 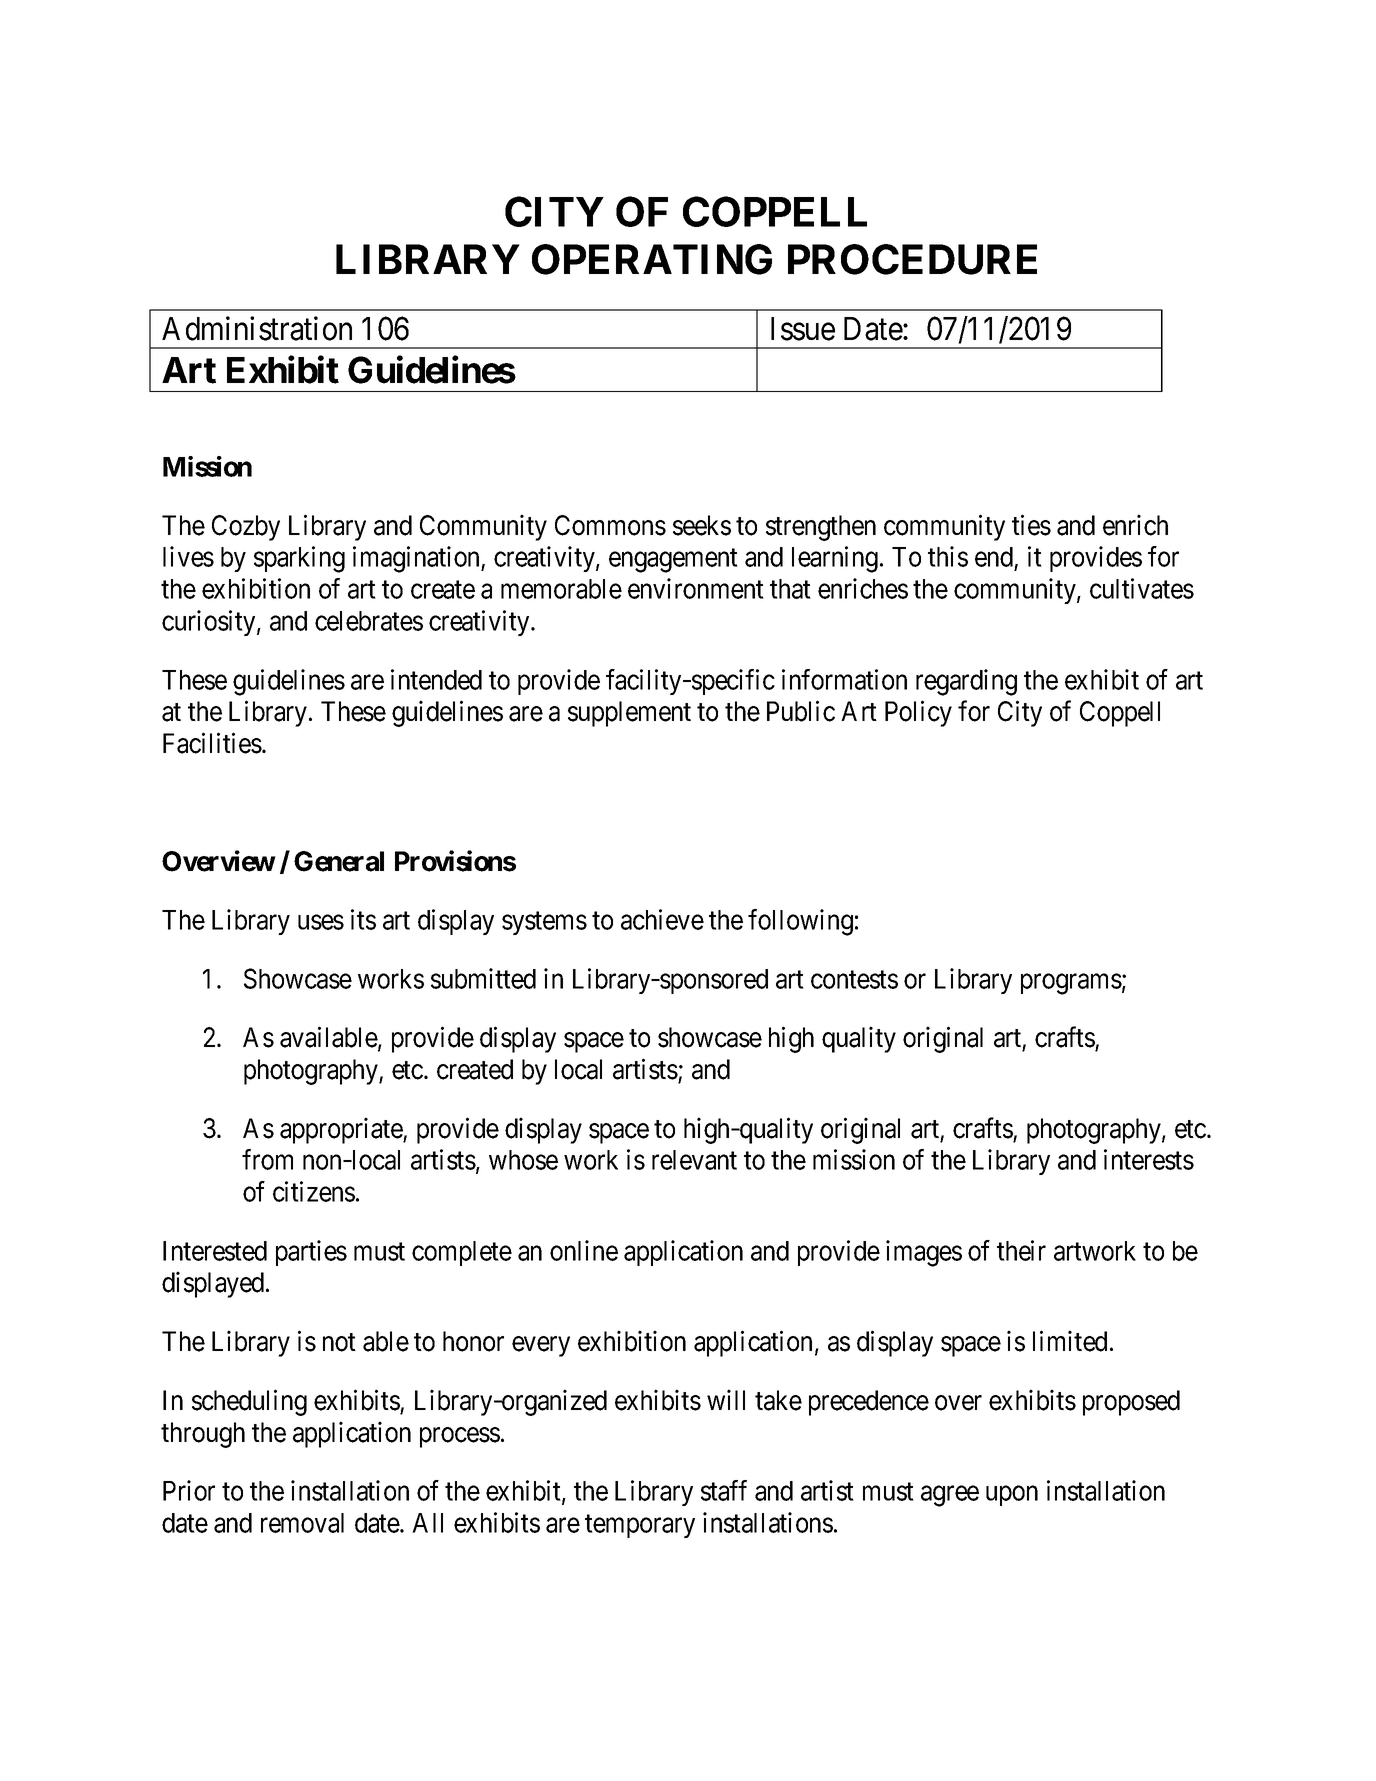 I want to click on programs, so click(x=1071, y=984).
